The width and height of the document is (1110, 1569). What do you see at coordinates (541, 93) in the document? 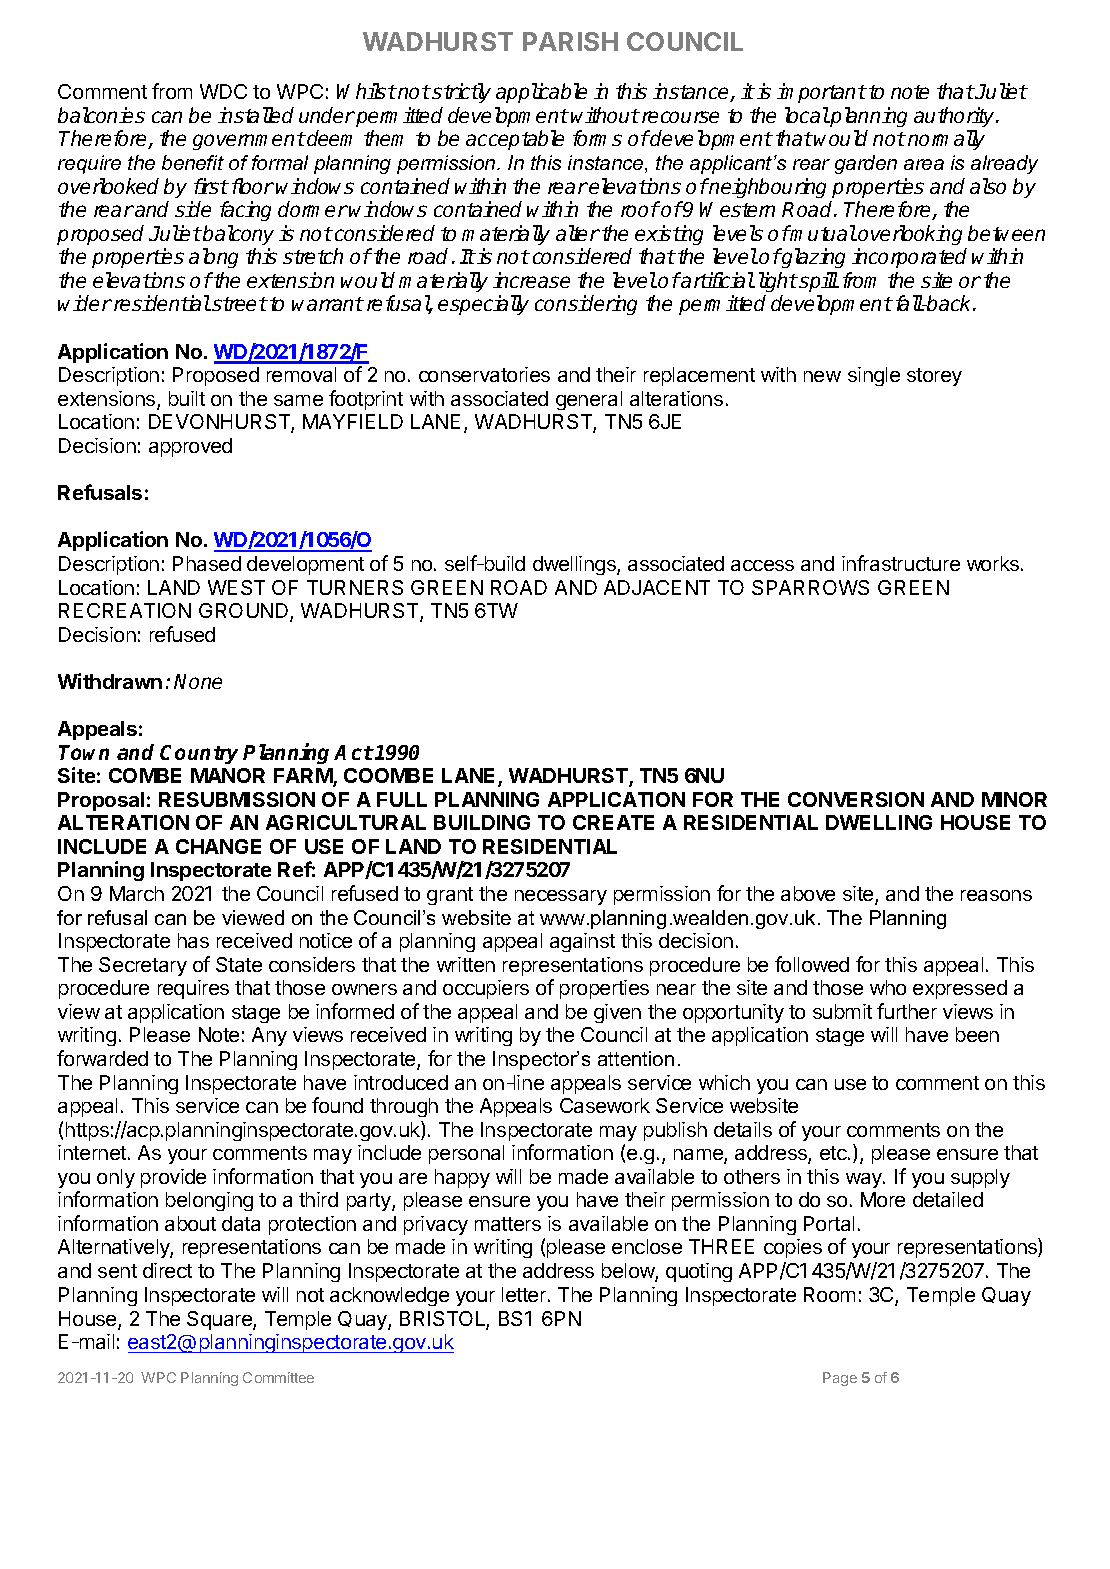
I see `applicable` at bounding box center [541, 93].
